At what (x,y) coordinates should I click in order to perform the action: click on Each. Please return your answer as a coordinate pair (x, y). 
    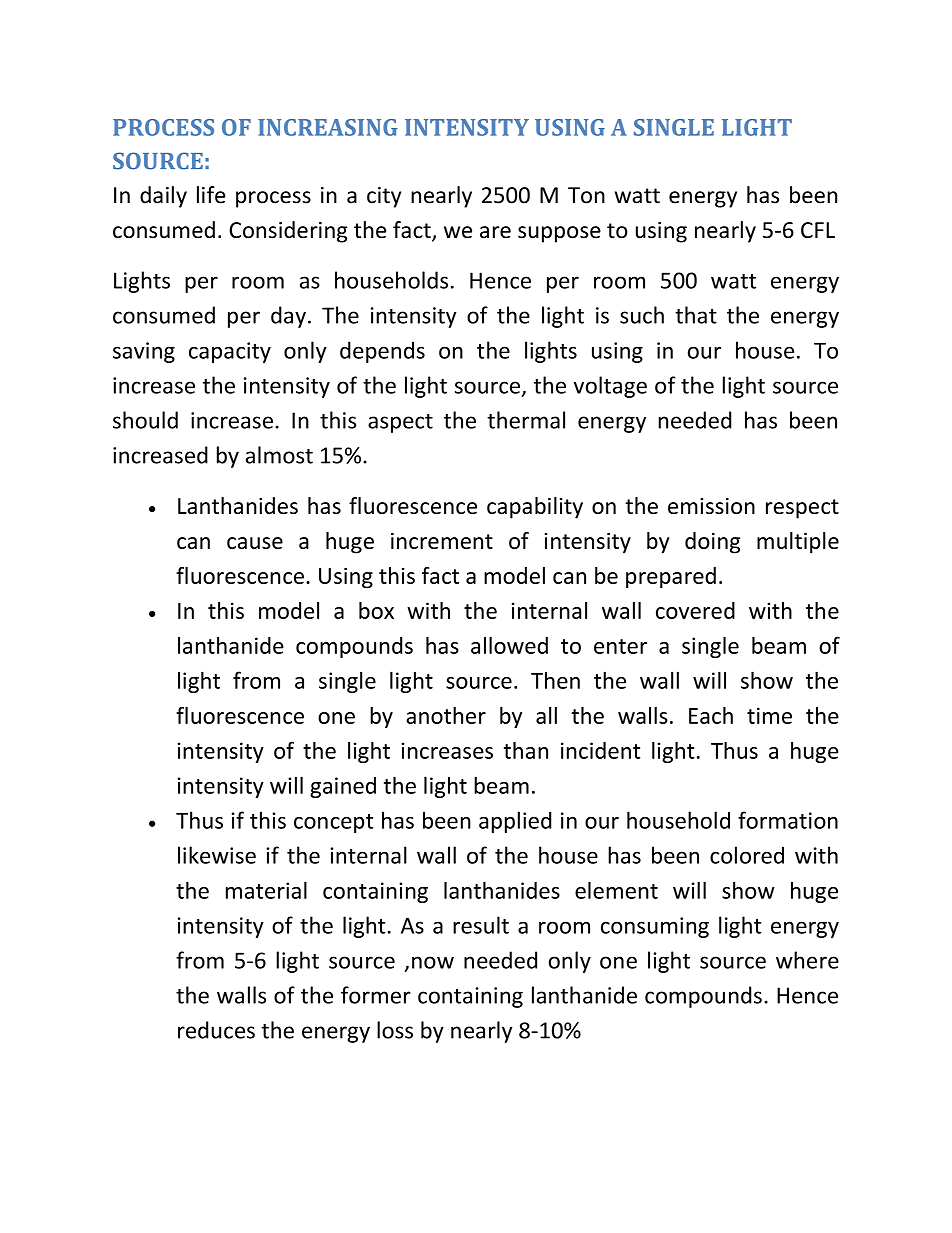
    Looking at the image, I should click on (711, 715).
